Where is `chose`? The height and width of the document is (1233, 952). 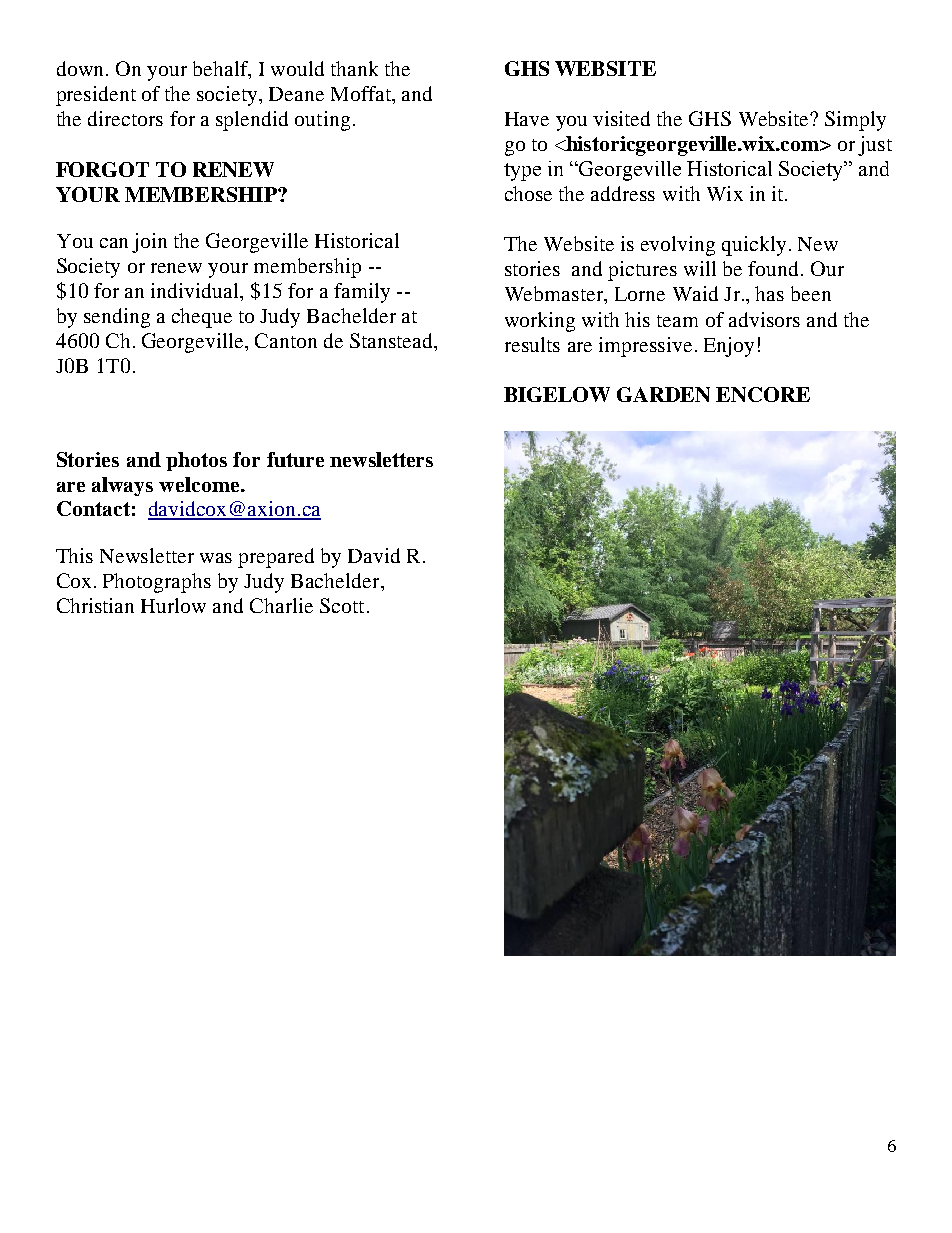
chose is located at coordinates (528, 193).
